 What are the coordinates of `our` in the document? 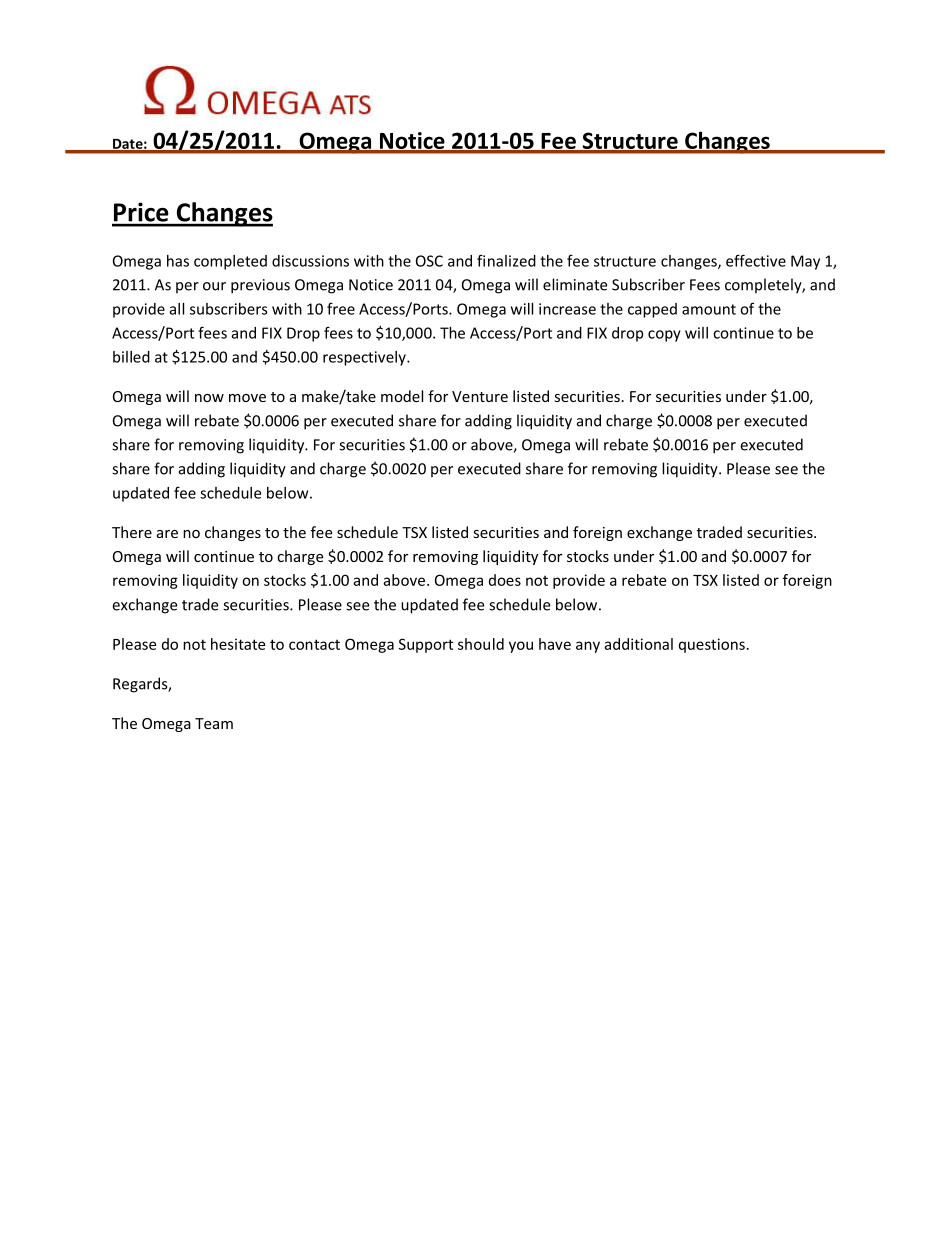 It's located at (214, 286).
